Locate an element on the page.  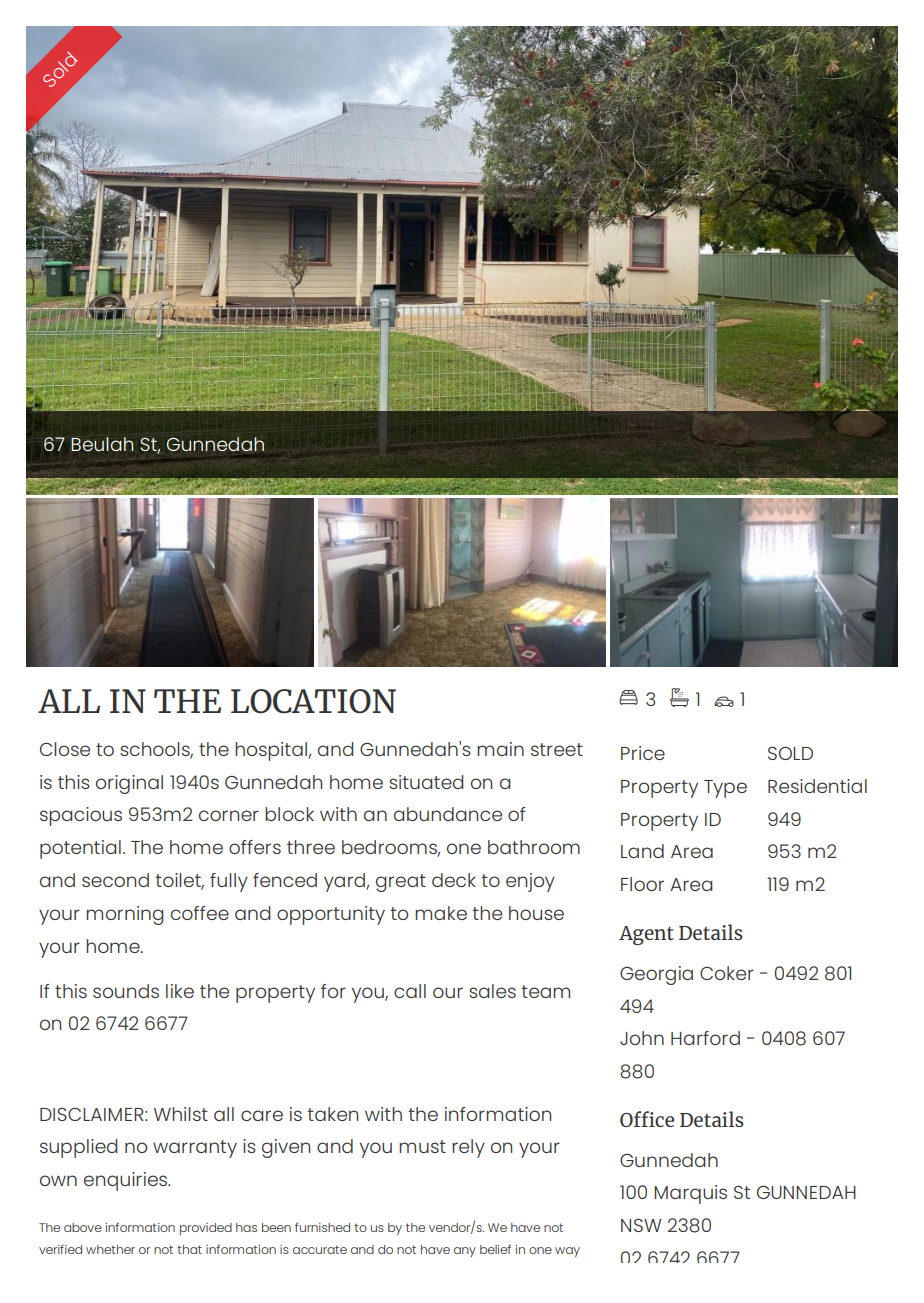
sounds is located at coordinates (126, 991).
